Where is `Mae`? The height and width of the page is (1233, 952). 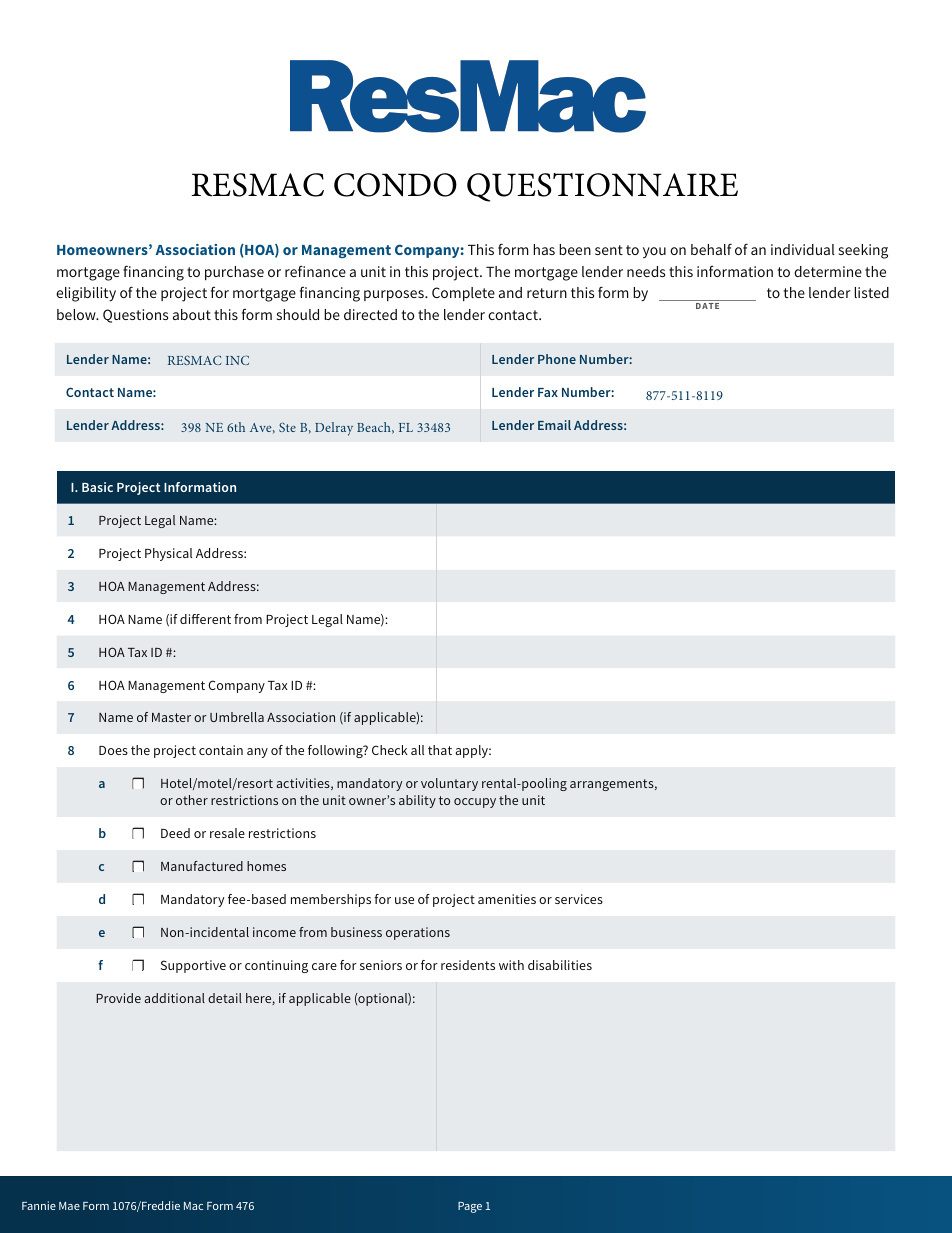
Mae is located at coordinates (69, 1206).
